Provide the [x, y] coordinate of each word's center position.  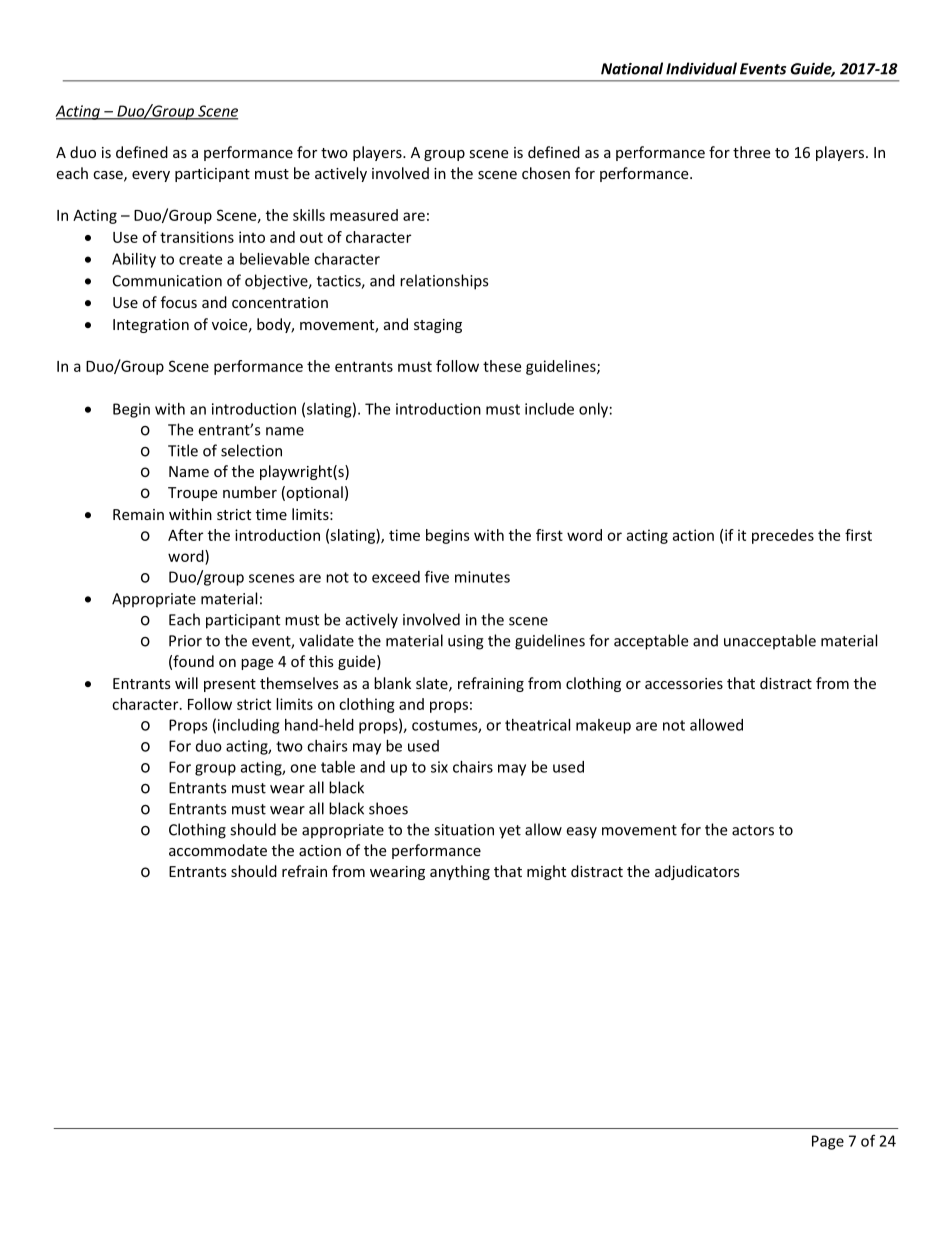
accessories [684, 683]
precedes [783, 536]
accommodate [218, 850]
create [200, 259]
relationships [444, 282]
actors [753, 830]
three [751, 152]
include [549, 409]
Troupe [192, 494]
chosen [546, 173]
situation [464, 830]
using [466, 642]
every [151, 176]
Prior [185, 641]
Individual [701, 68]
